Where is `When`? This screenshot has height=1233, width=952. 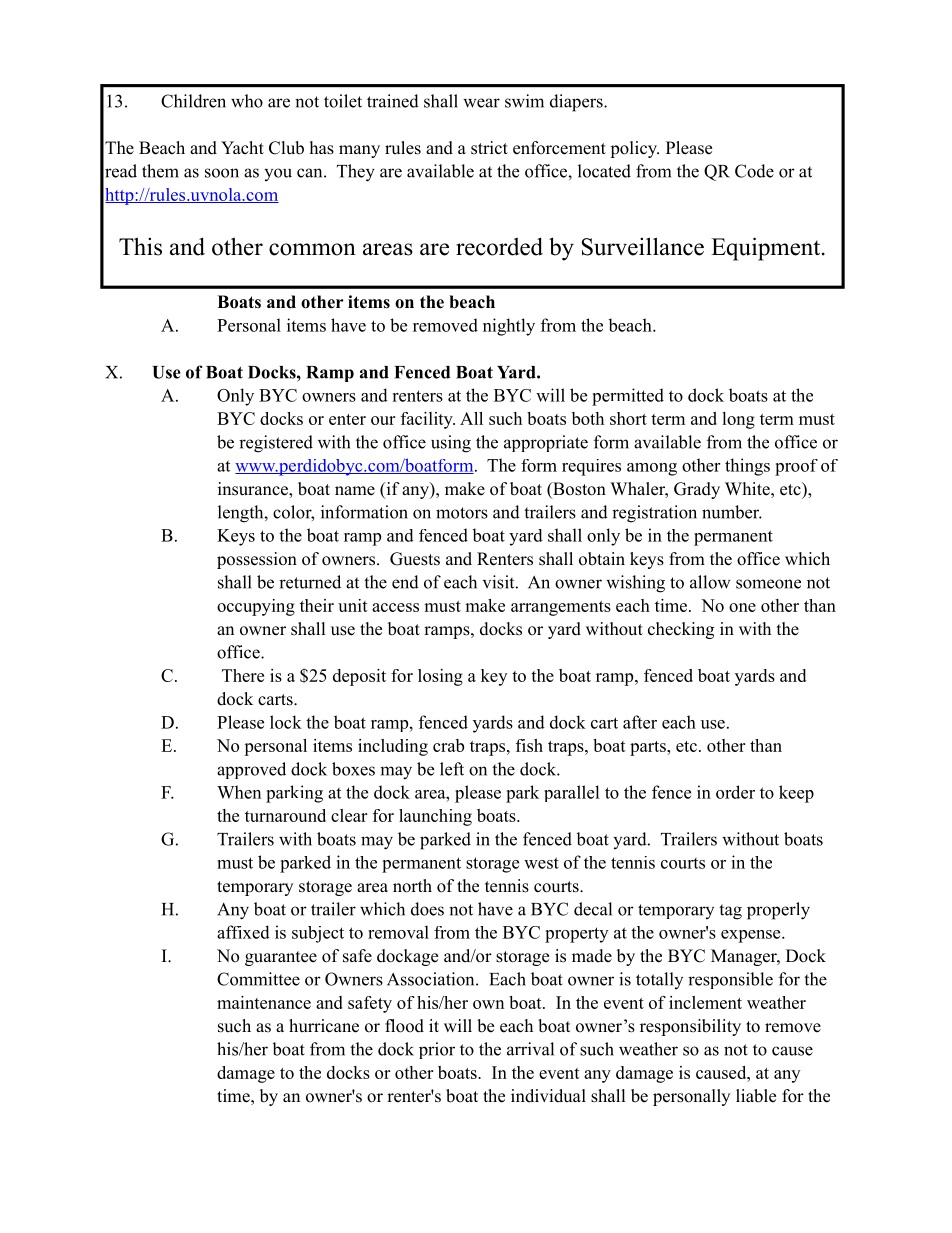 When is located at coordinates (239, 792).
